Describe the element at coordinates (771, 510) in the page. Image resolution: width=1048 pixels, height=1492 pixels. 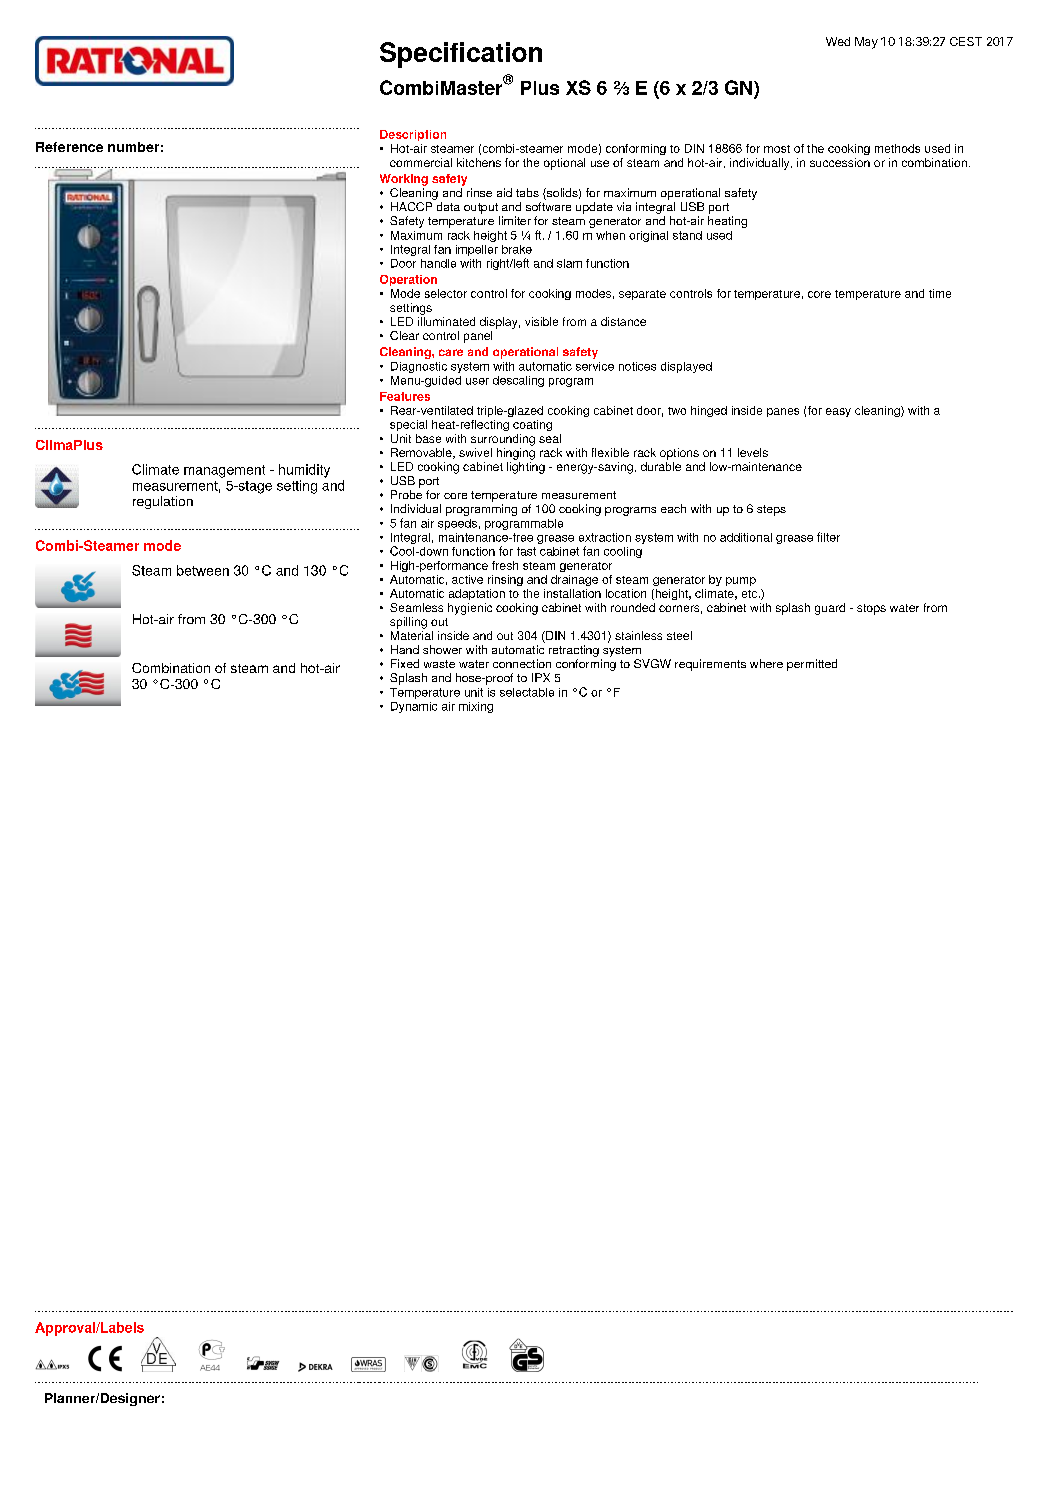
I see `steps` at that location.
